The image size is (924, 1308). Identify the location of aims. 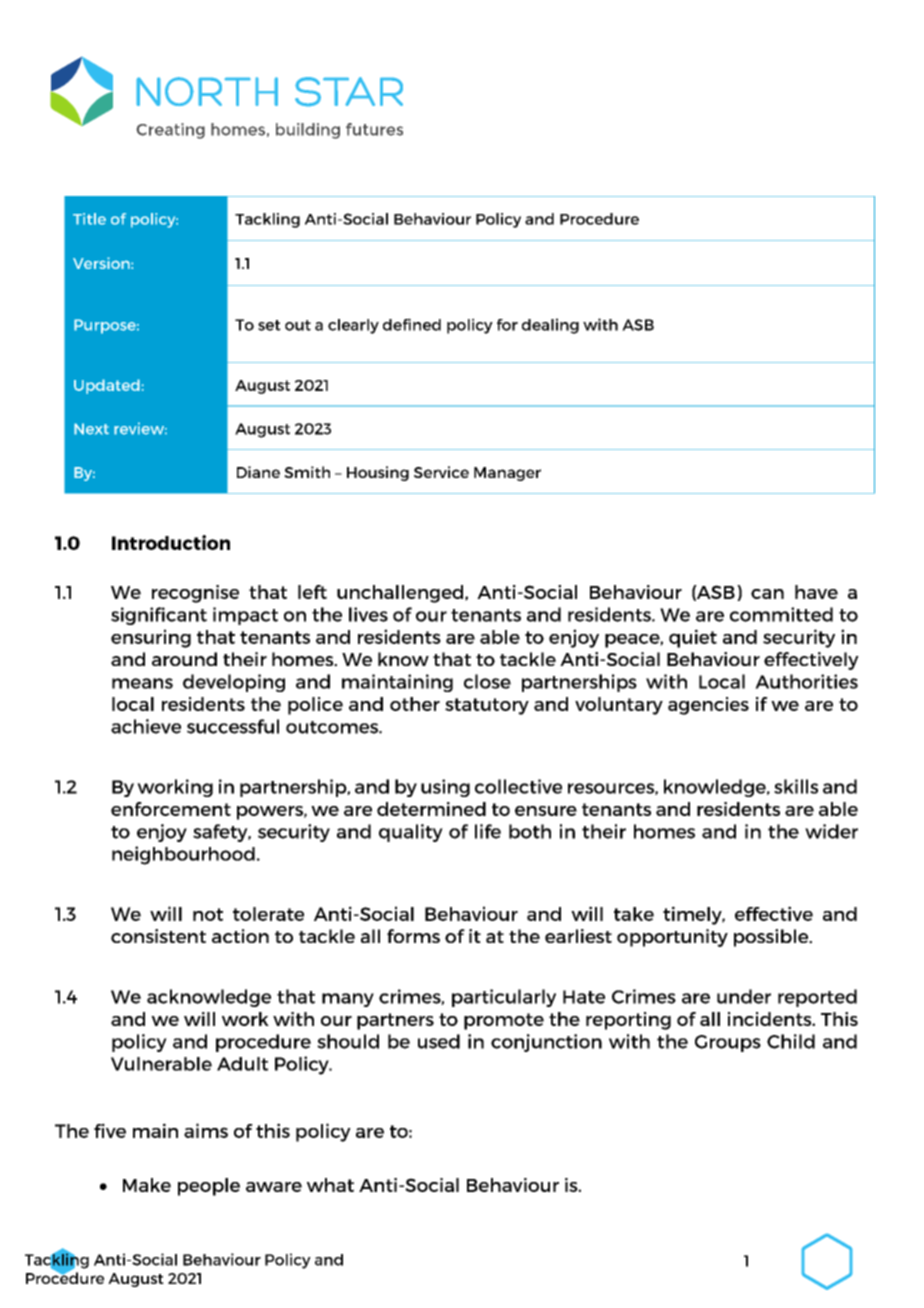
(206, 1130).
